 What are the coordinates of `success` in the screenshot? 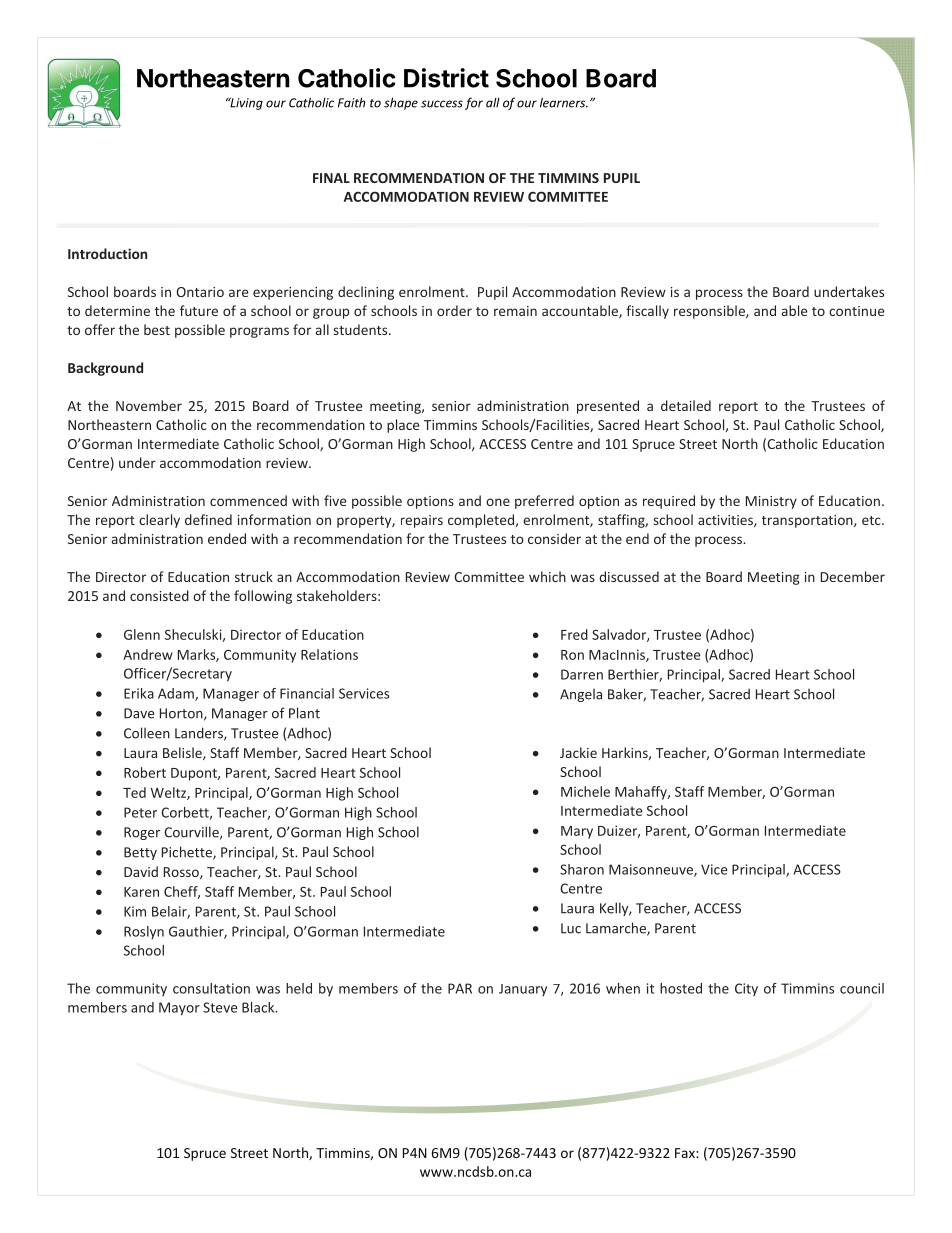 It's located at (442, 104).
